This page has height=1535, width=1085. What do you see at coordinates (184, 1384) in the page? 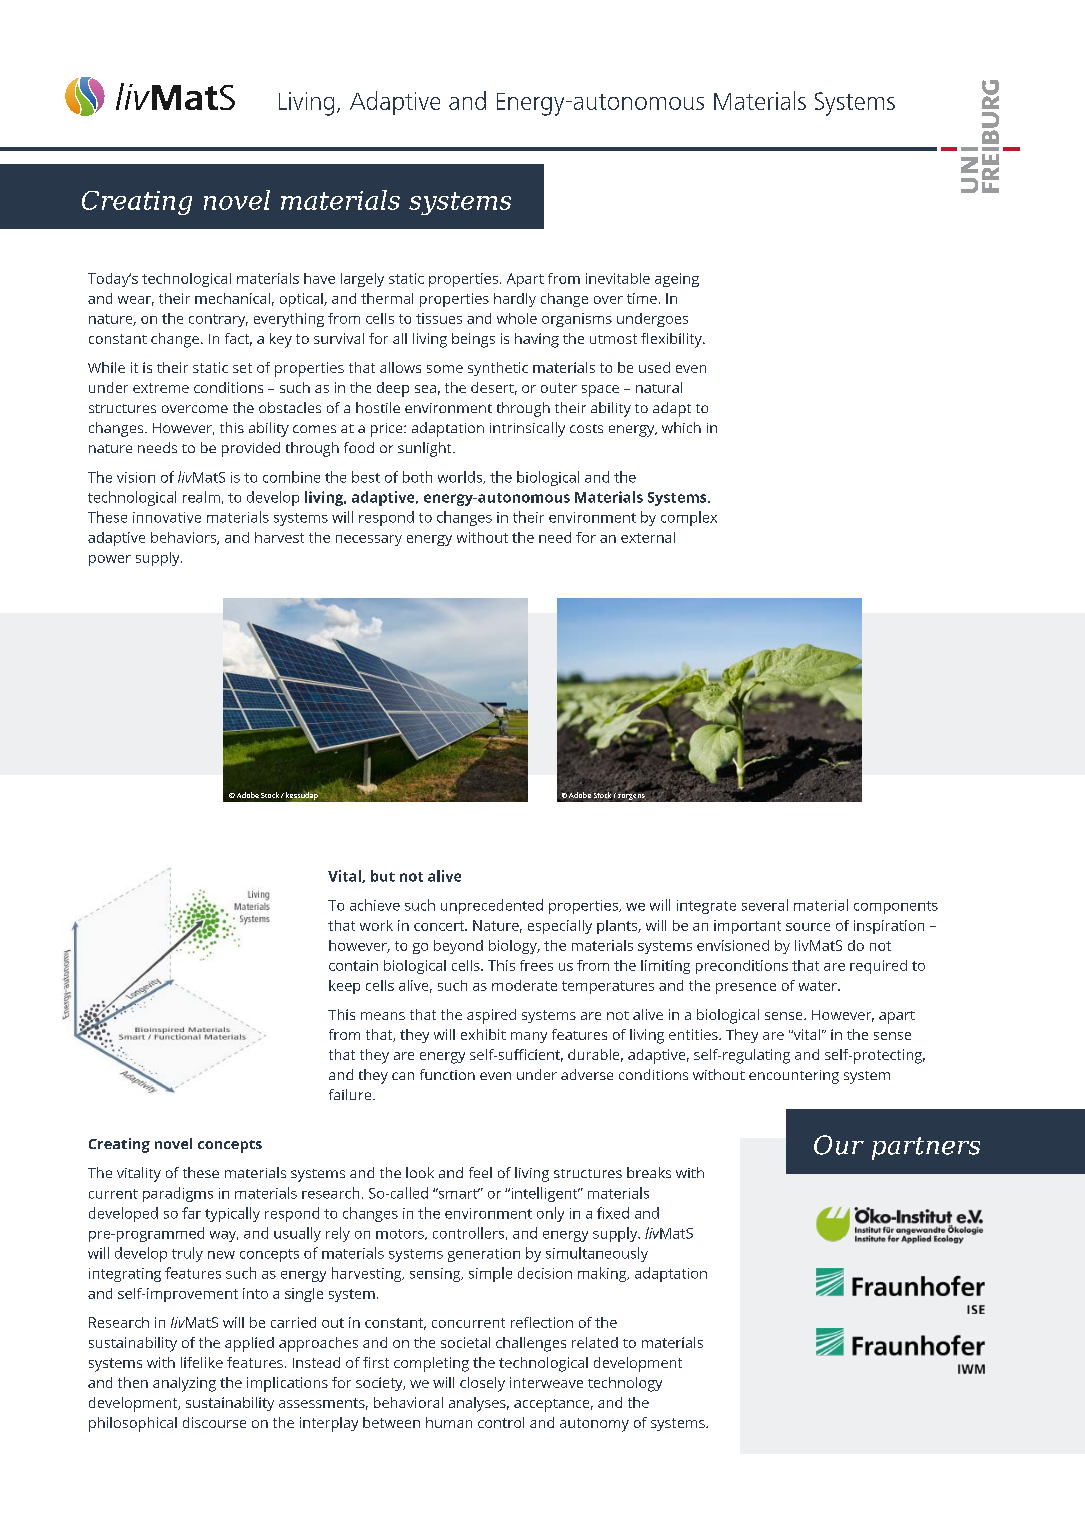
I see `analyzing` at bounding box center [184, 1384].
